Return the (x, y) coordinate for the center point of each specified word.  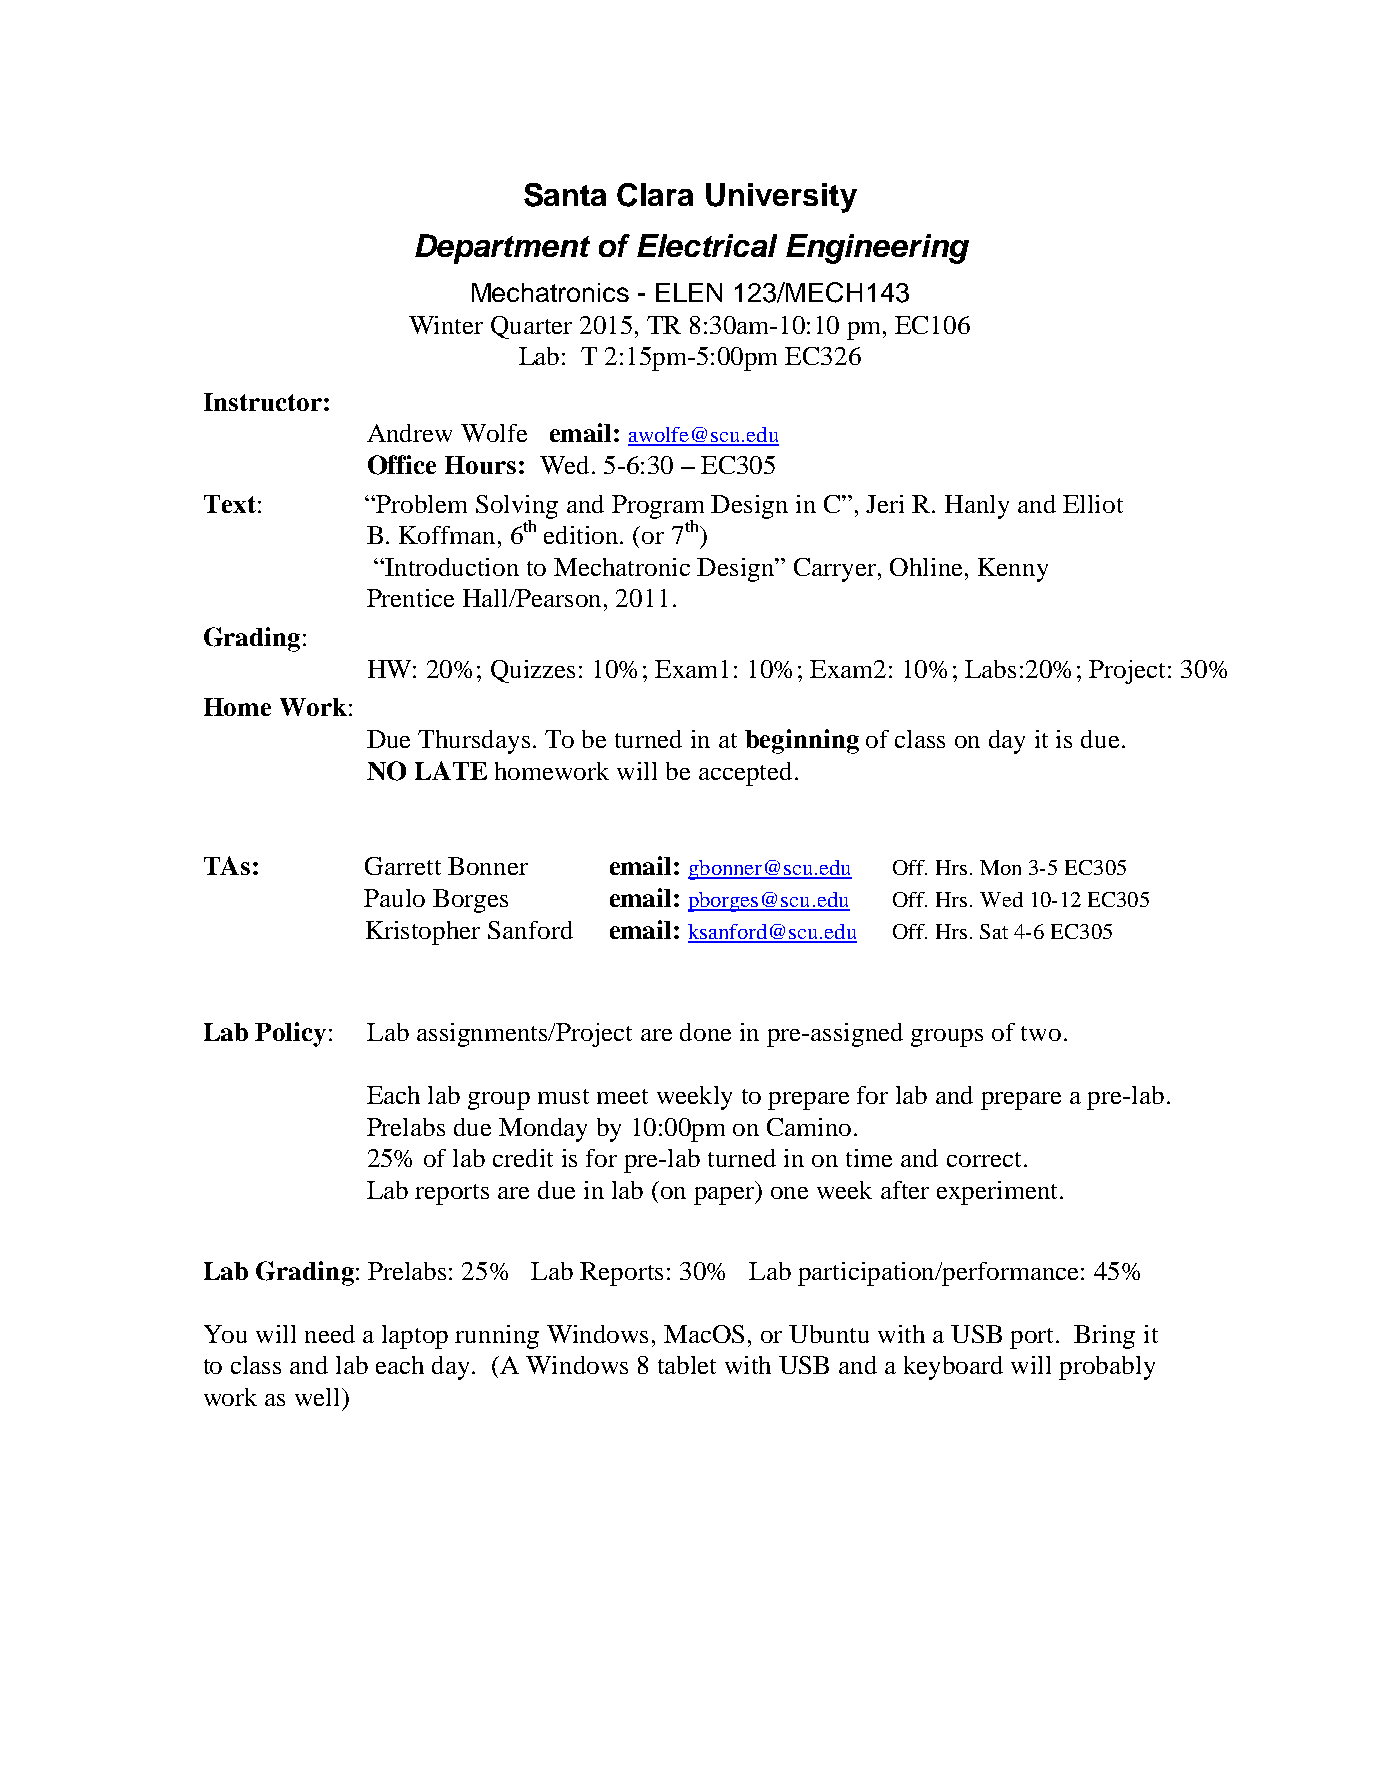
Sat (994, 931)
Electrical (707, 245)
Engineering (877, 249)
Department (502, 249)
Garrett (403, 866)
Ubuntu (829, 1334)
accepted (747, 774)
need (330, 1334)
